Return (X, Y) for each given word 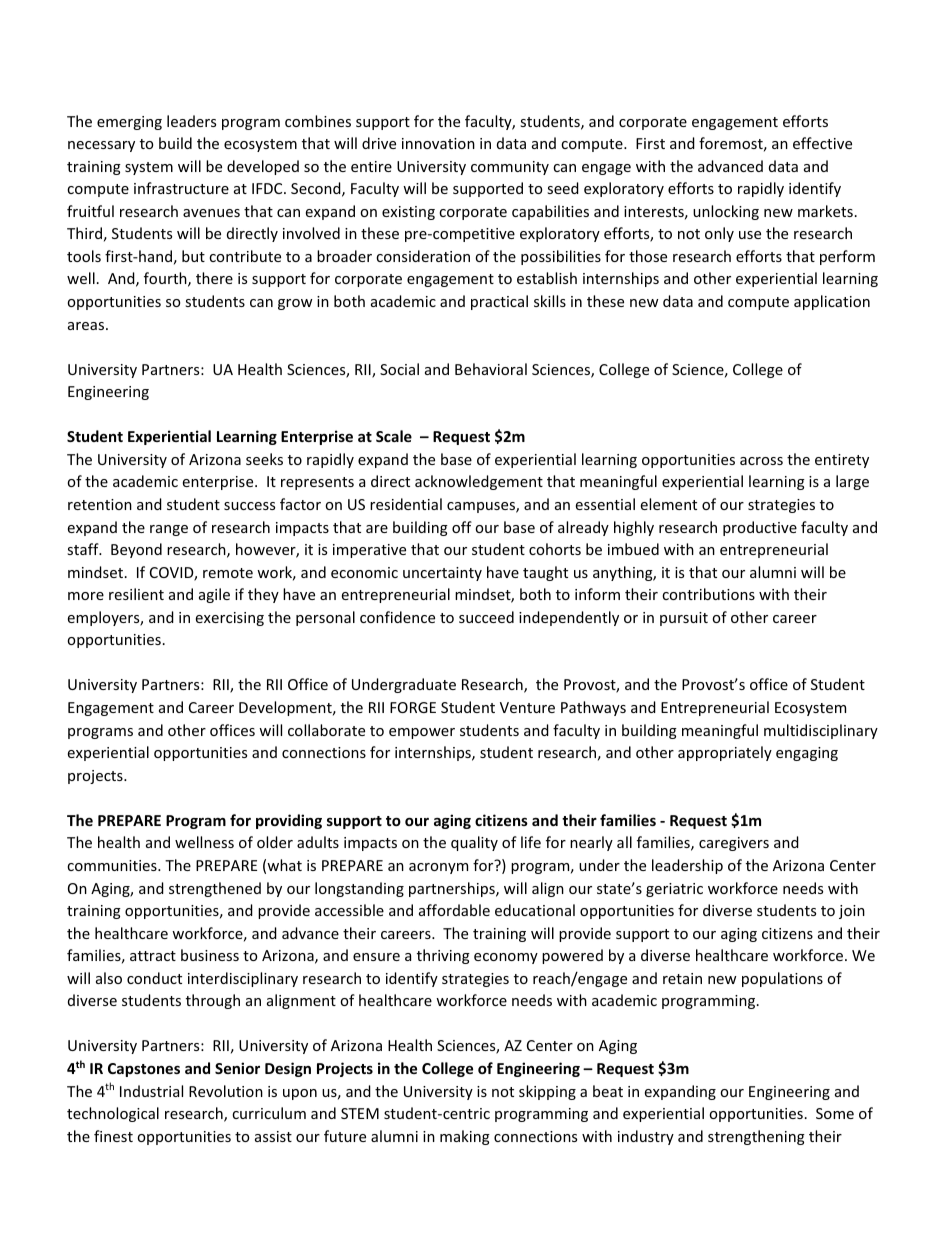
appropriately (725, 753)
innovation (438, 143)
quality (474, 843)
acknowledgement (479, 482)
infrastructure (181, 188)
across (761, 461)
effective (822, 143)
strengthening (756, 1137)
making (465, 1137)
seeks (264, 459)
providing (289, 821)
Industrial (151, 1091)
